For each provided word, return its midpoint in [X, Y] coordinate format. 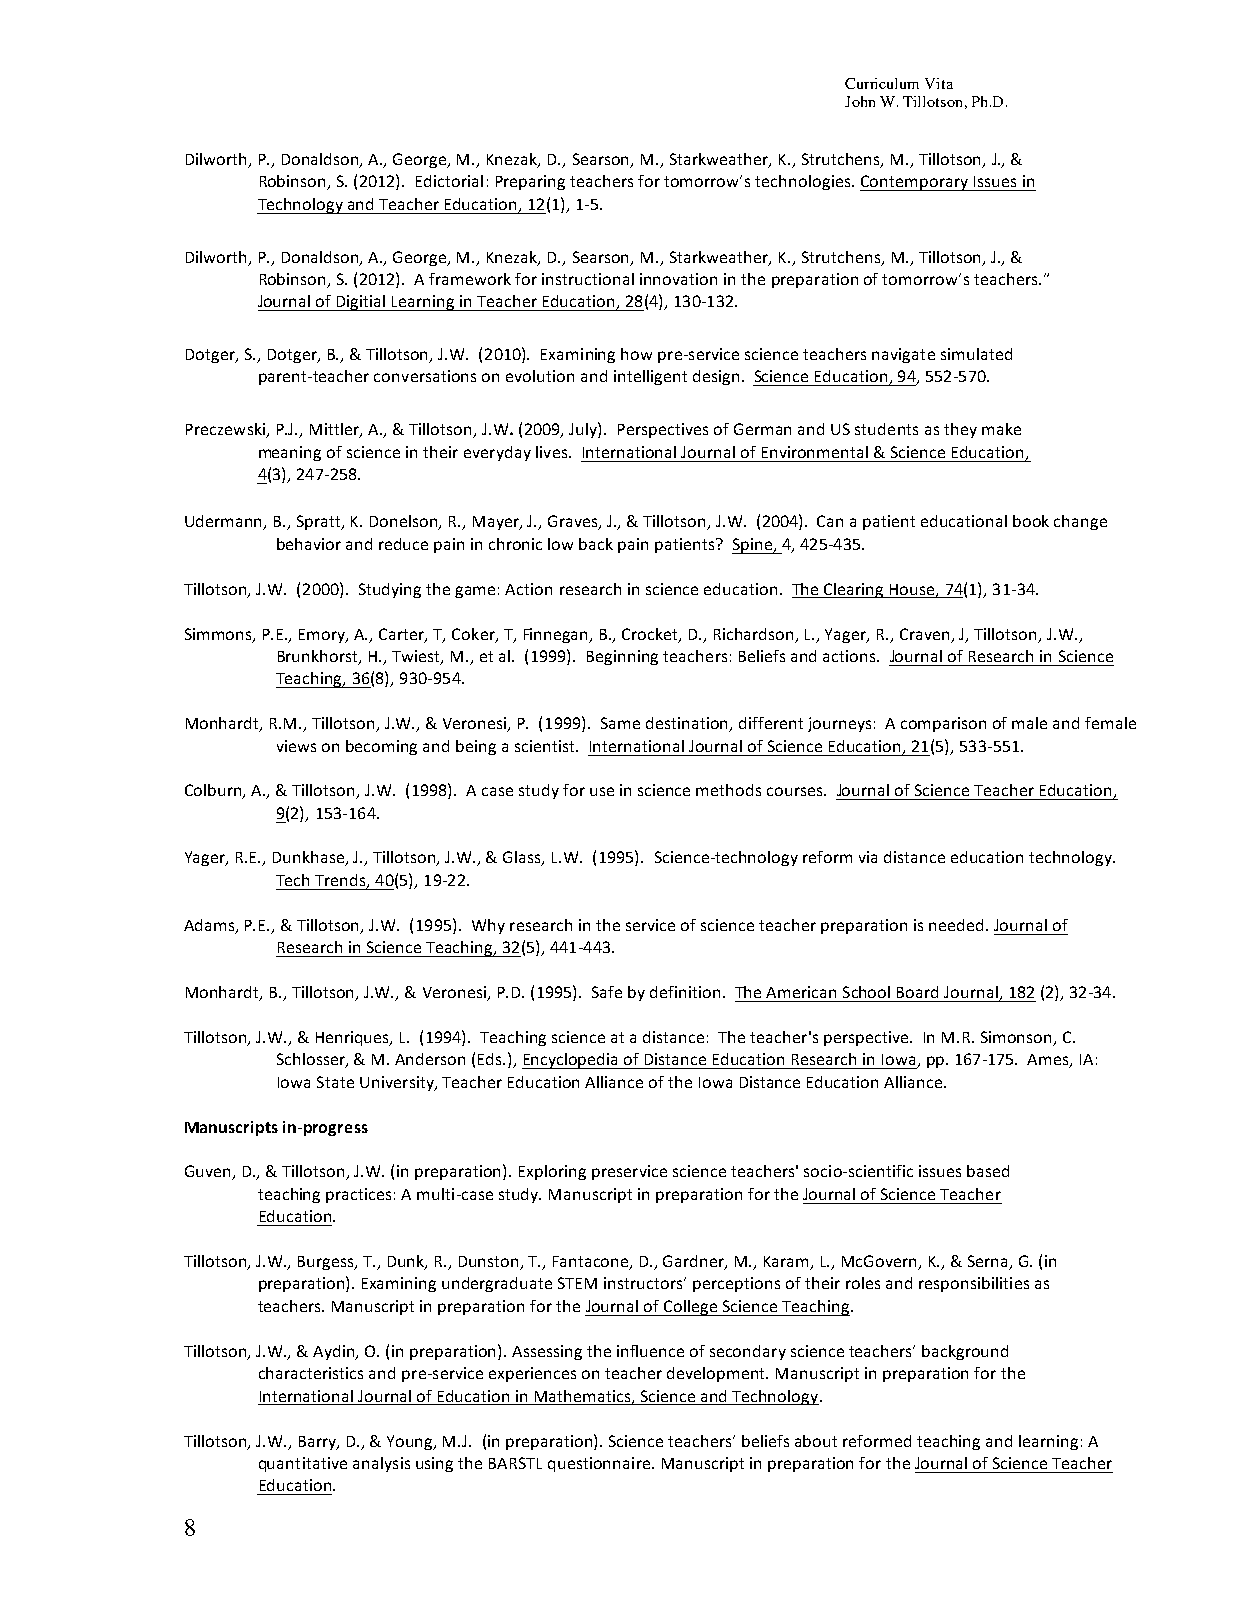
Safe [607, 992]
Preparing [530, 182]
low [560, 544]
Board [917, 992]
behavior [309, 544]
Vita [939, 83]
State [335, 1082]
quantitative [303, 1464]
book [1031, 521]
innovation [678, 279]
